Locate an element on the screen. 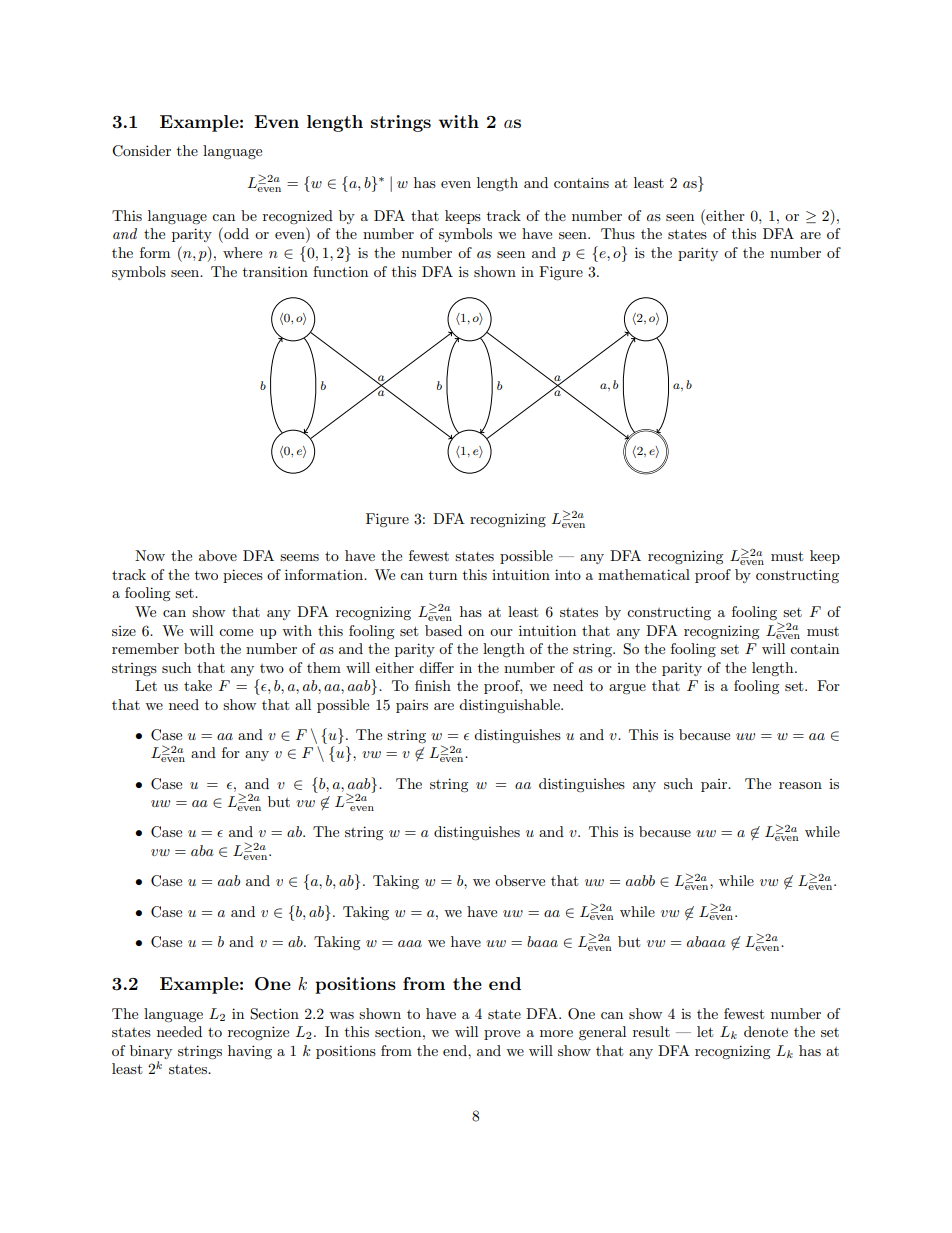  prove is located at coordinates (502, 1035).
